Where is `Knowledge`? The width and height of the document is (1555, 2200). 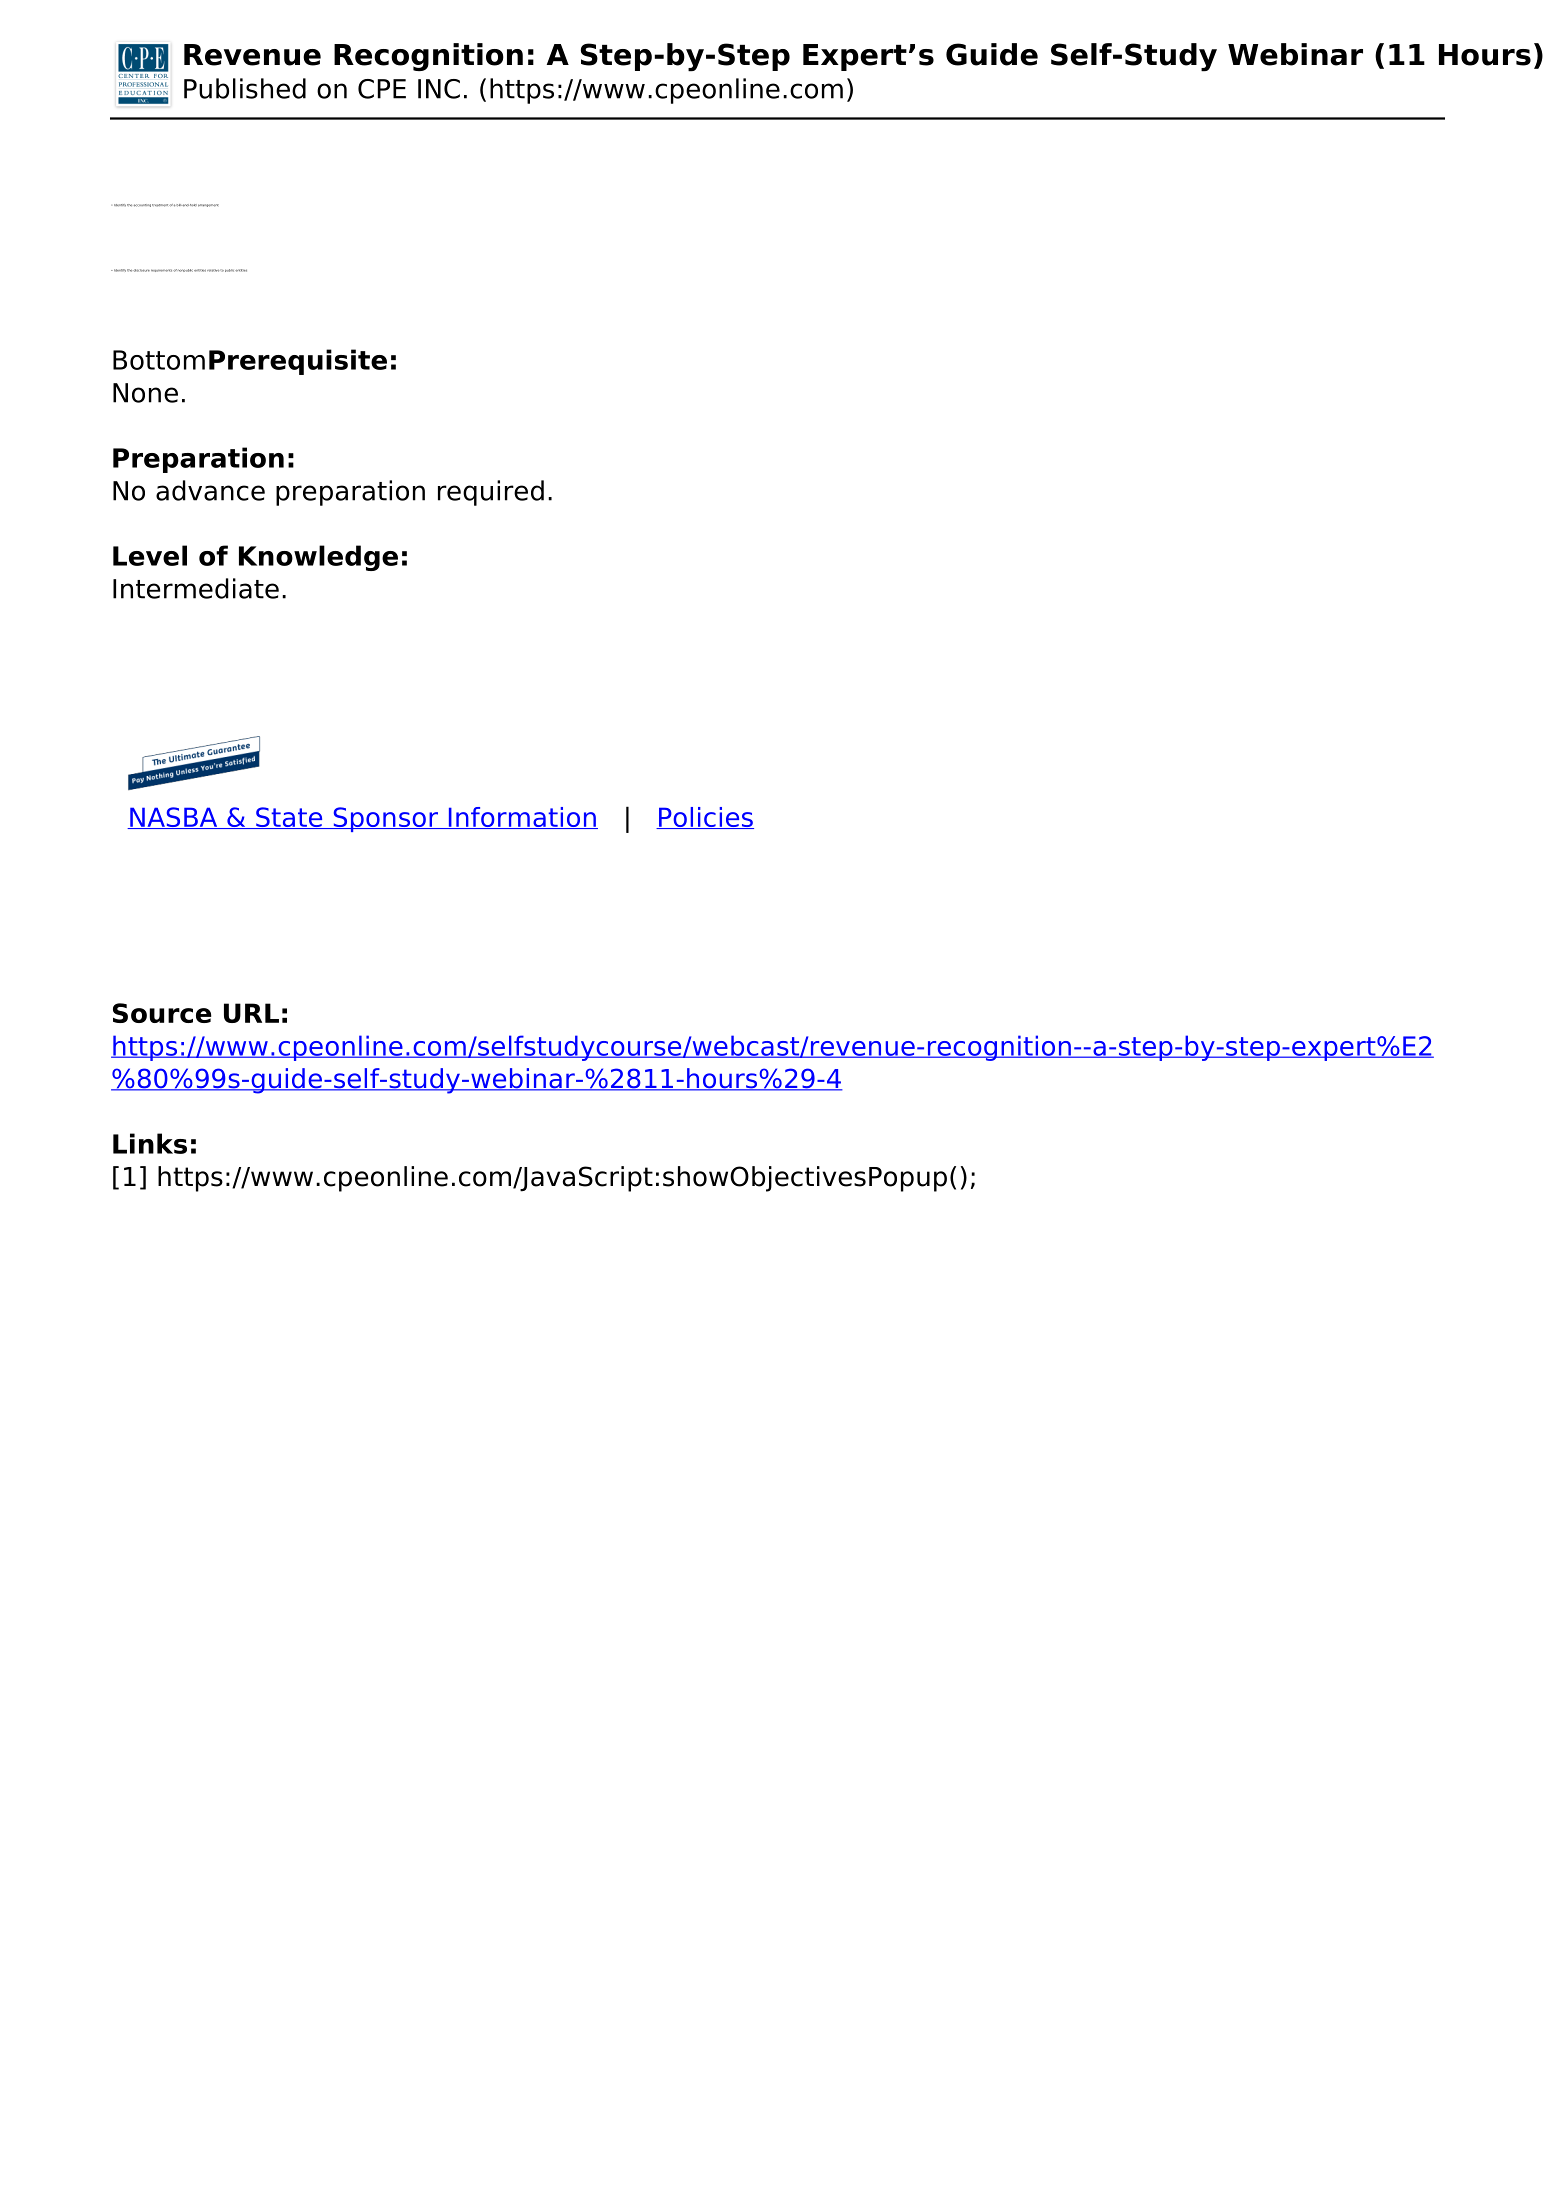 Knowledge is located at coordinates (318, 558).
